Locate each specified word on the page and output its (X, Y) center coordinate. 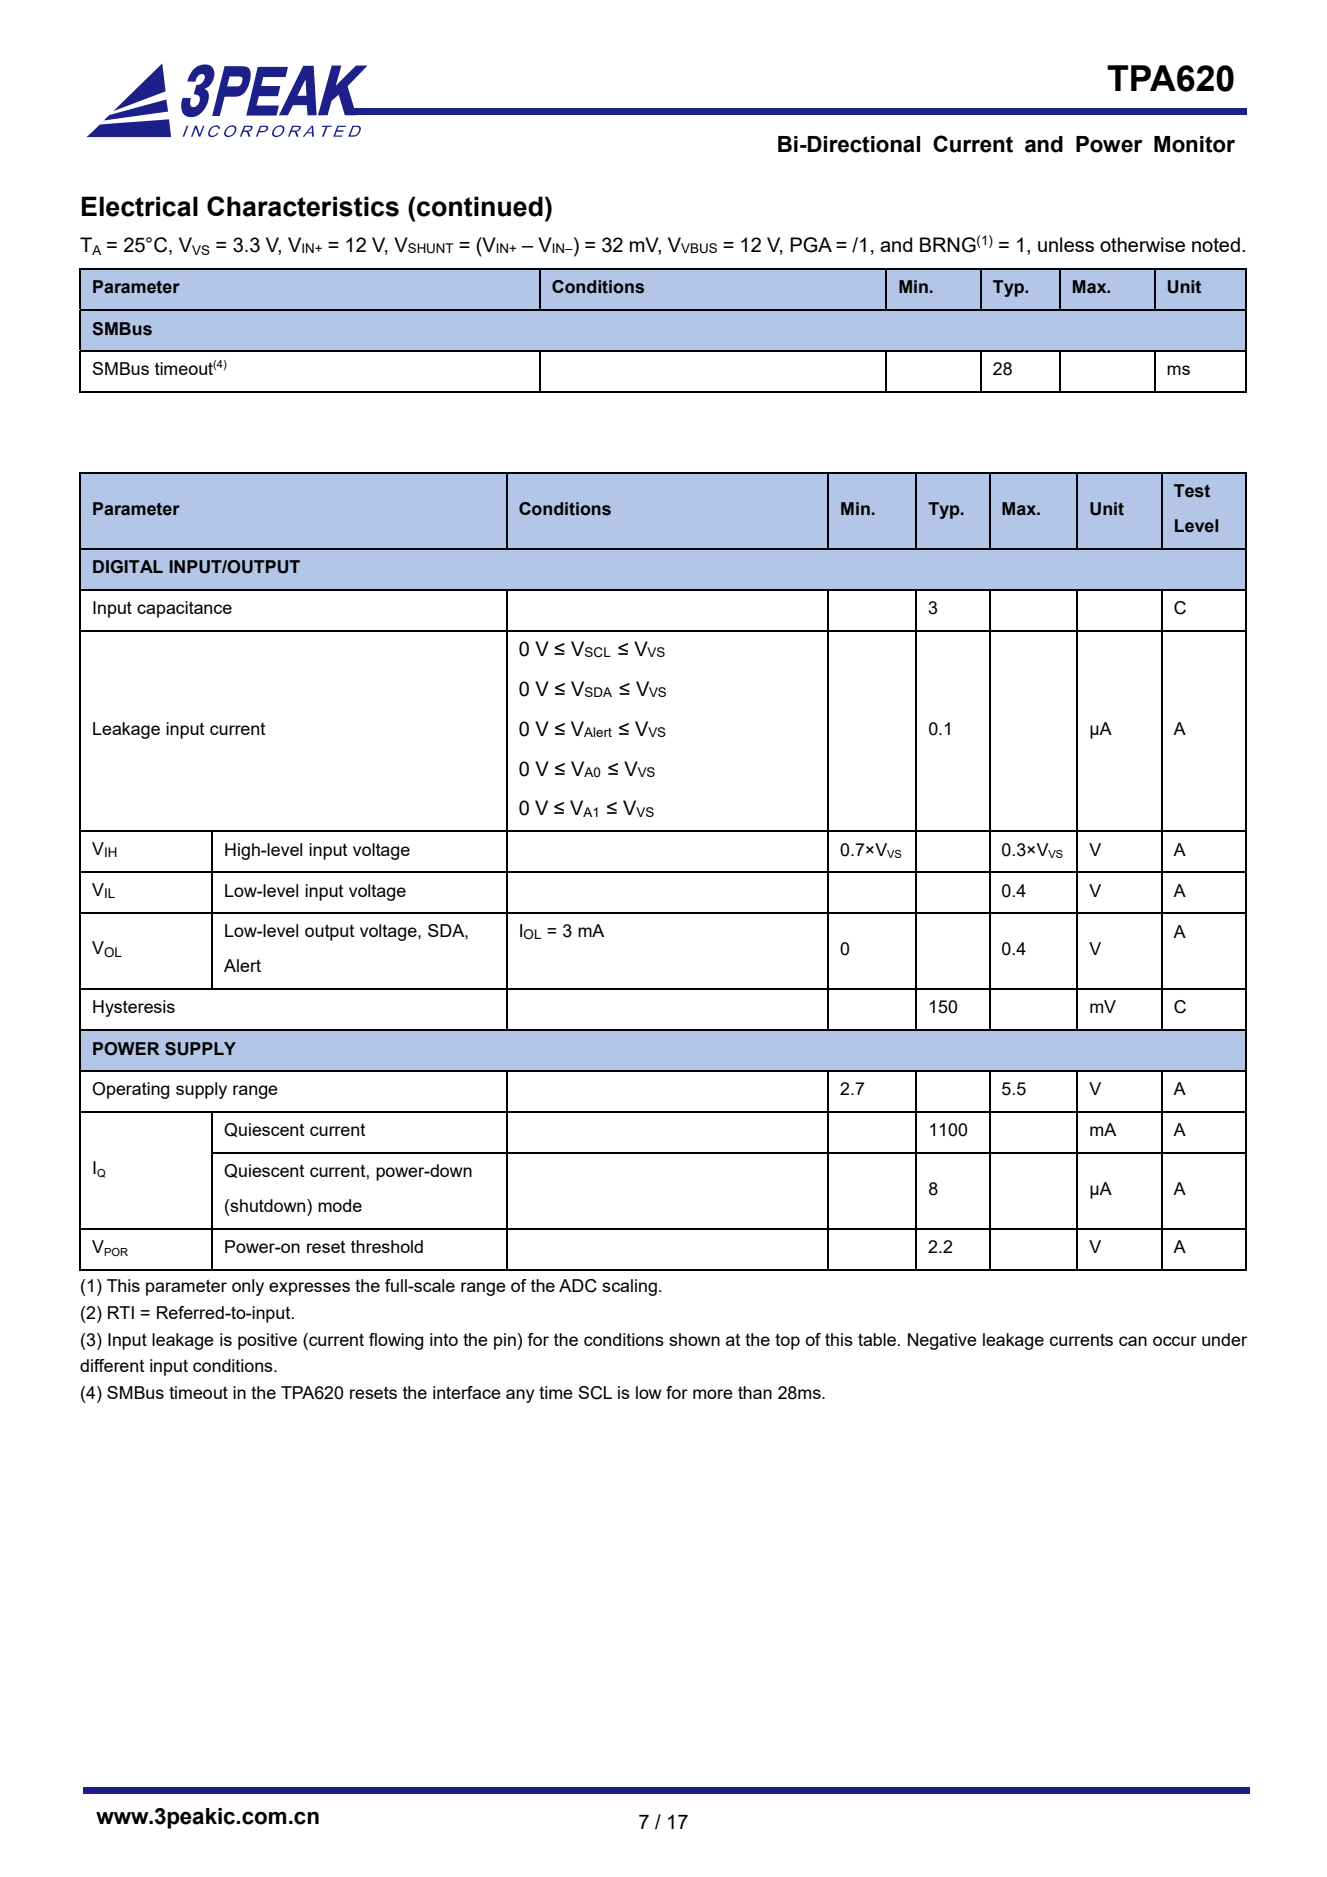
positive (267, 1341)
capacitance (184, 609)
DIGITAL (128, 567)
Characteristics (303, 206)
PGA (811, 245)
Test (1192, 491)
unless (1066, 244)
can (1133, 1341)
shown (694, 1339)
